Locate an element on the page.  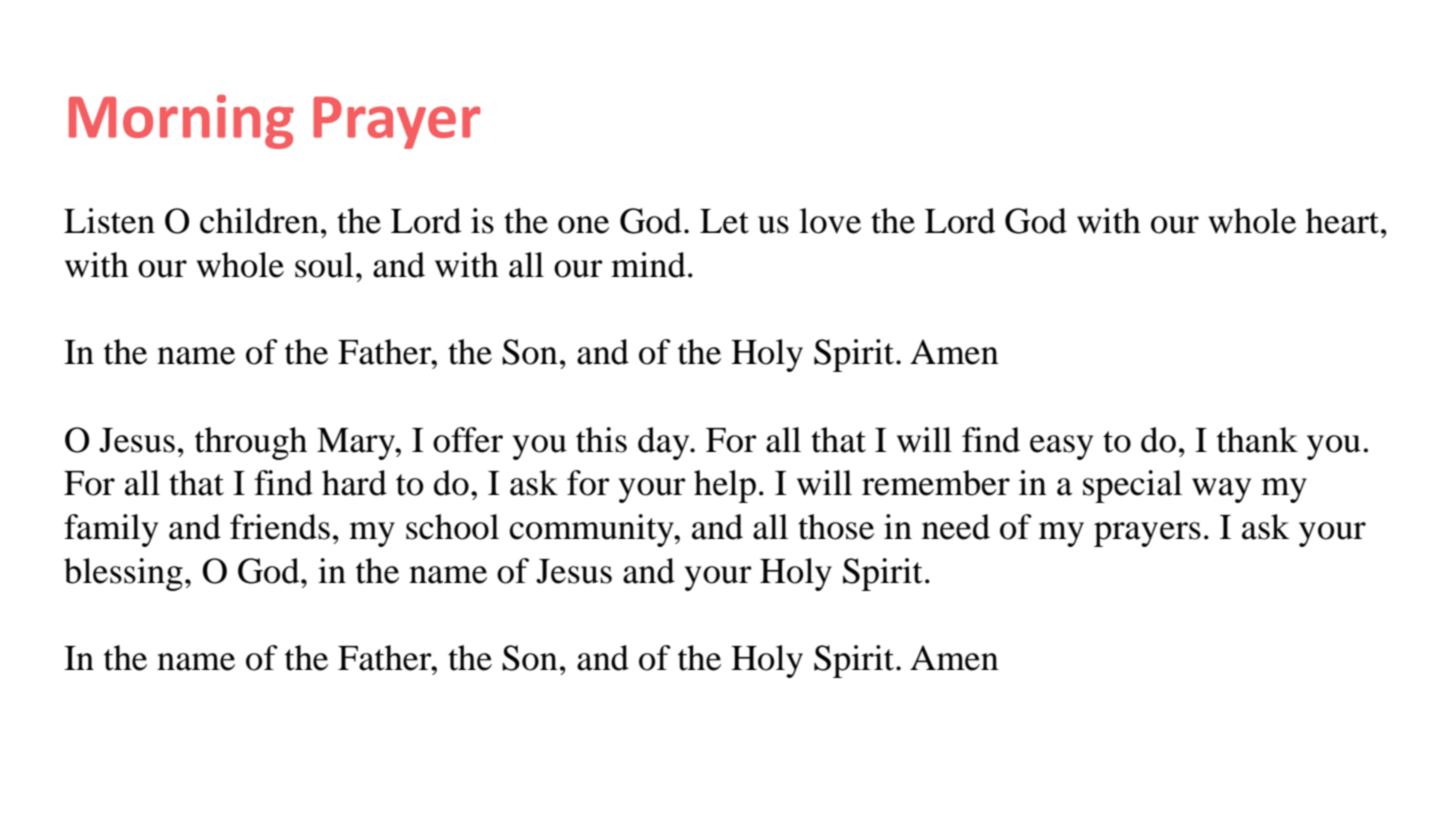
community is located at coordinates (592, 530).
